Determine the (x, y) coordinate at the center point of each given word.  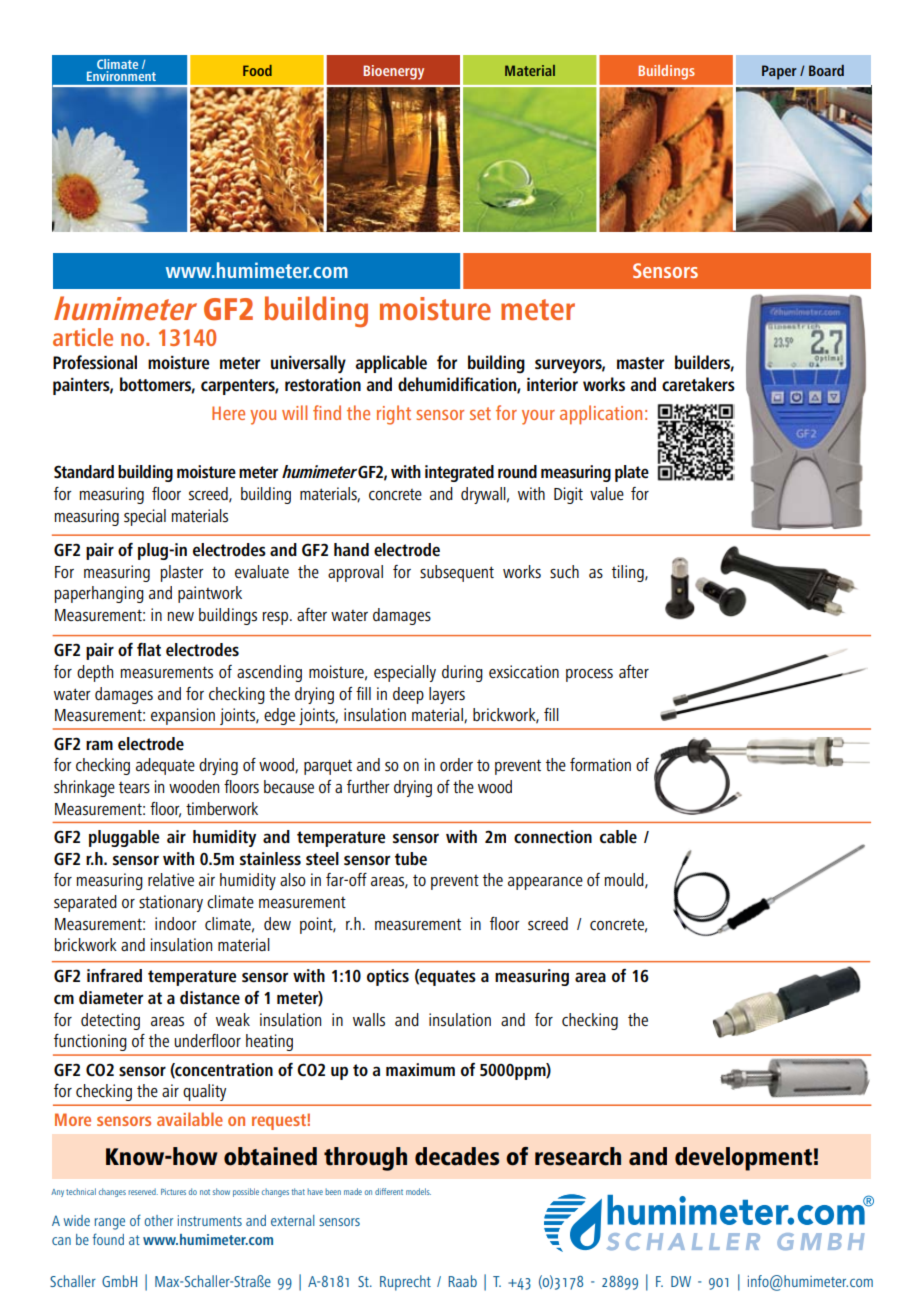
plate (632, 473)
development (743, 1159)
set (480, 413)
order (456, 764)
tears (134, 788)
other (158, 1220)
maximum (420, 1069)
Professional (95, 362)
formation (600, 764)
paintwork (210, 594)
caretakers (698, 384)
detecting (110, 1021)
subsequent (457, 573)
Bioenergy (393, 72)
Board (826, 70)
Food (257, 70)
